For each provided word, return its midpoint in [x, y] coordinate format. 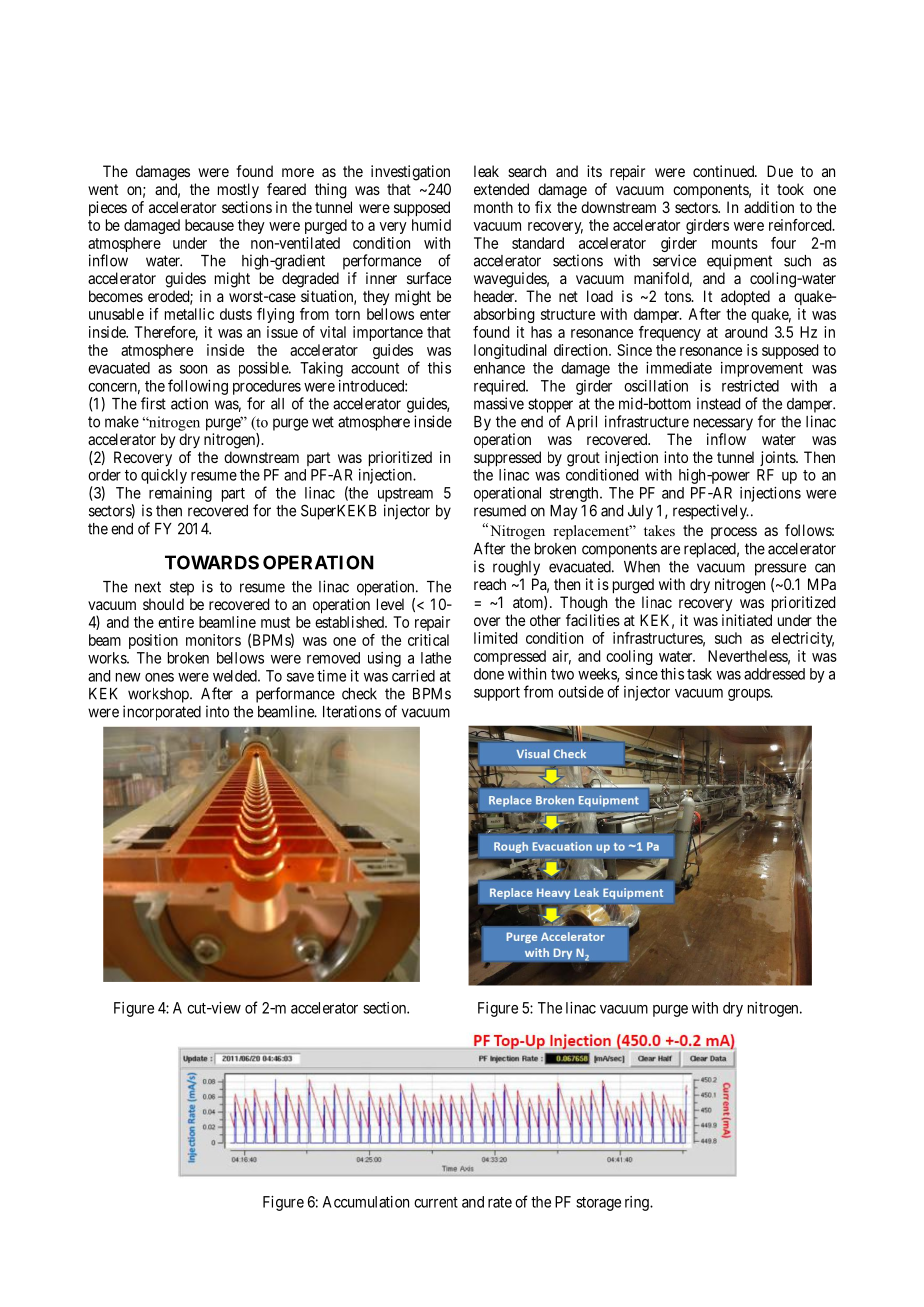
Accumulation [366, 1202]
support [497, 694]
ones [159, 677]
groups [749, 695]
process [734, 533]
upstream [405, 495]
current [436, 1202]
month [493, 207]
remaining [180, 494]
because [209, 225]
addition [769, 207]
